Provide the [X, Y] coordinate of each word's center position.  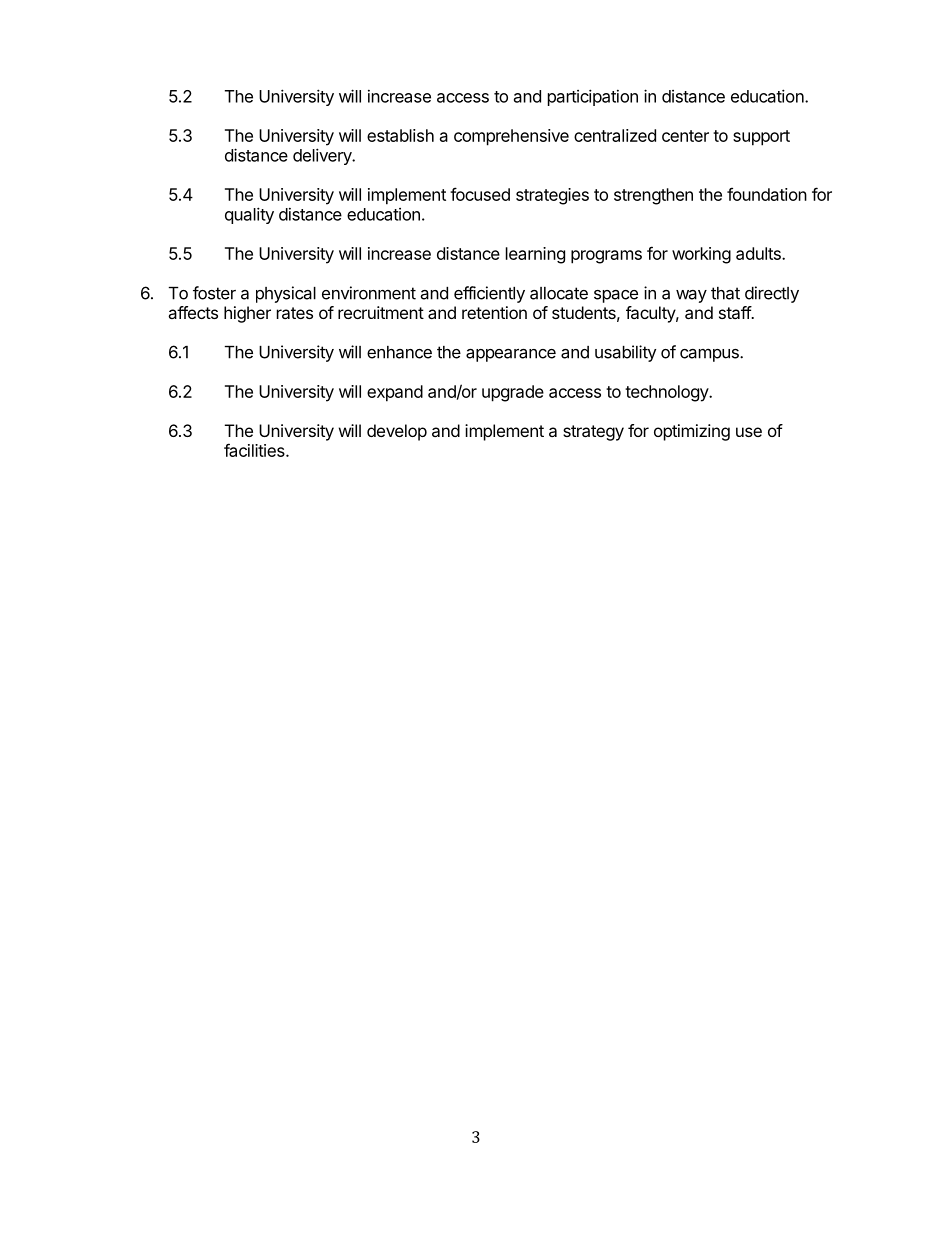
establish [400, 135]
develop [397, 432]
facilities [255, 450]
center [685, 136]
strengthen [653, 196]
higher [247, 314]
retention [494, 312]
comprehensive [511, 137]
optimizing [692, 432]
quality [249, 215]
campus [710, 355]
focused [480, 194]
